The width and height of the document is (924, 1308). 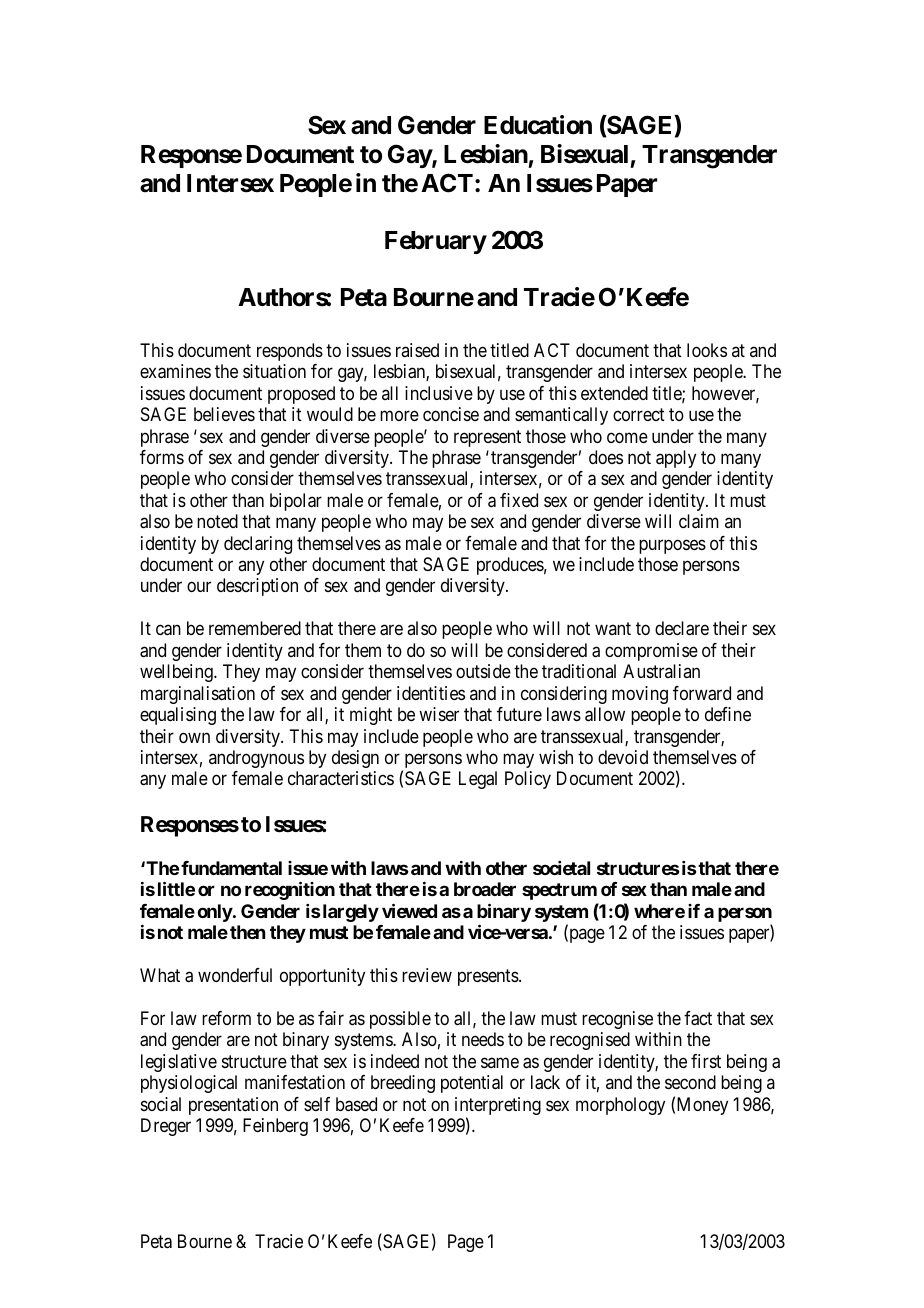 I want to click on Education, so click(x=538, y=125).
